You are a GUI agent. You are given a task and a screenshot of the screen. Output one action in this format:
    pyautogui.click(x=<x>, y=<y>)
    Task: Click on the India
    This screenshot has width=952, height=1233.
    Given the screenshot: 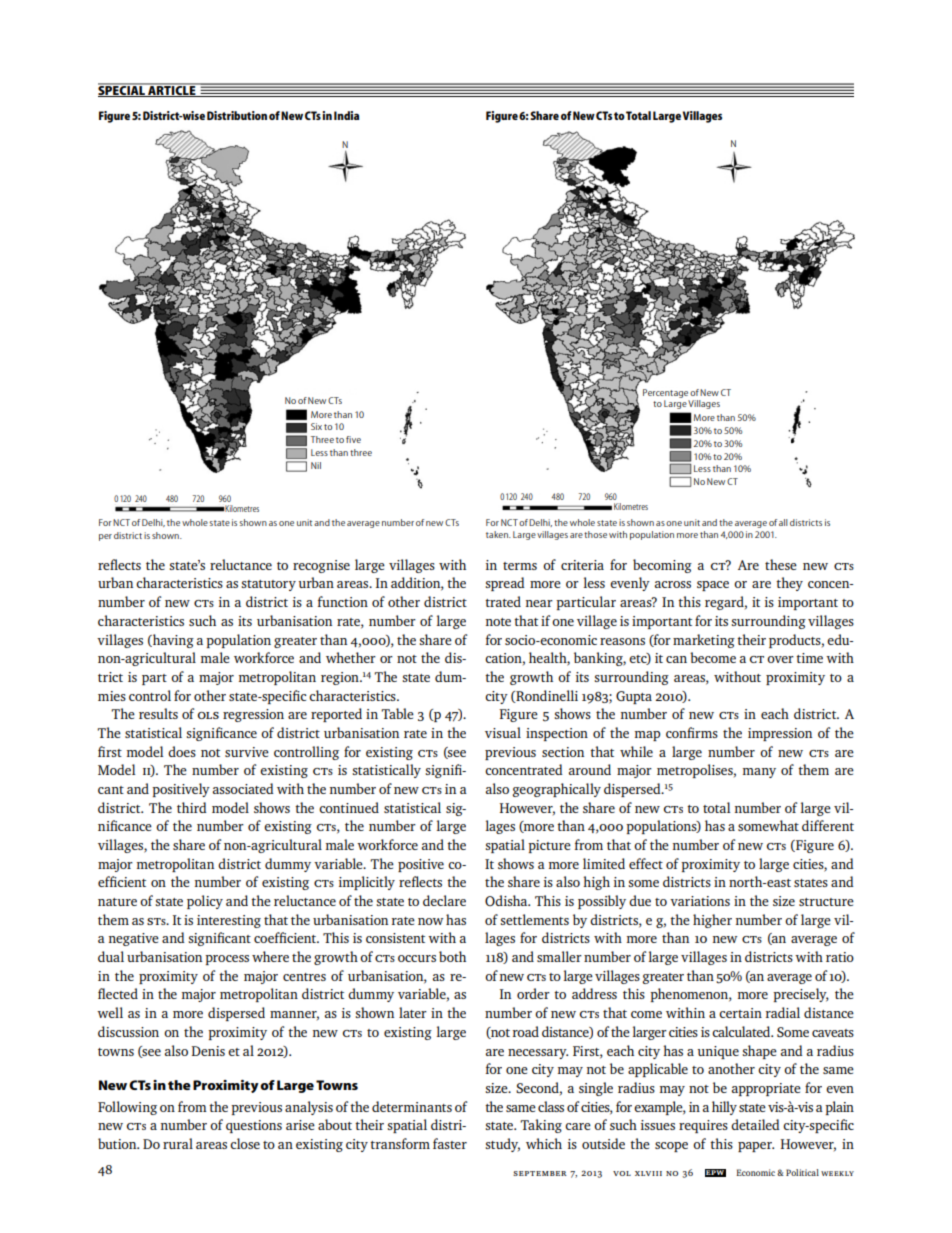 What is the action you would take?
    pyautogui.click(x=346, y=115)
